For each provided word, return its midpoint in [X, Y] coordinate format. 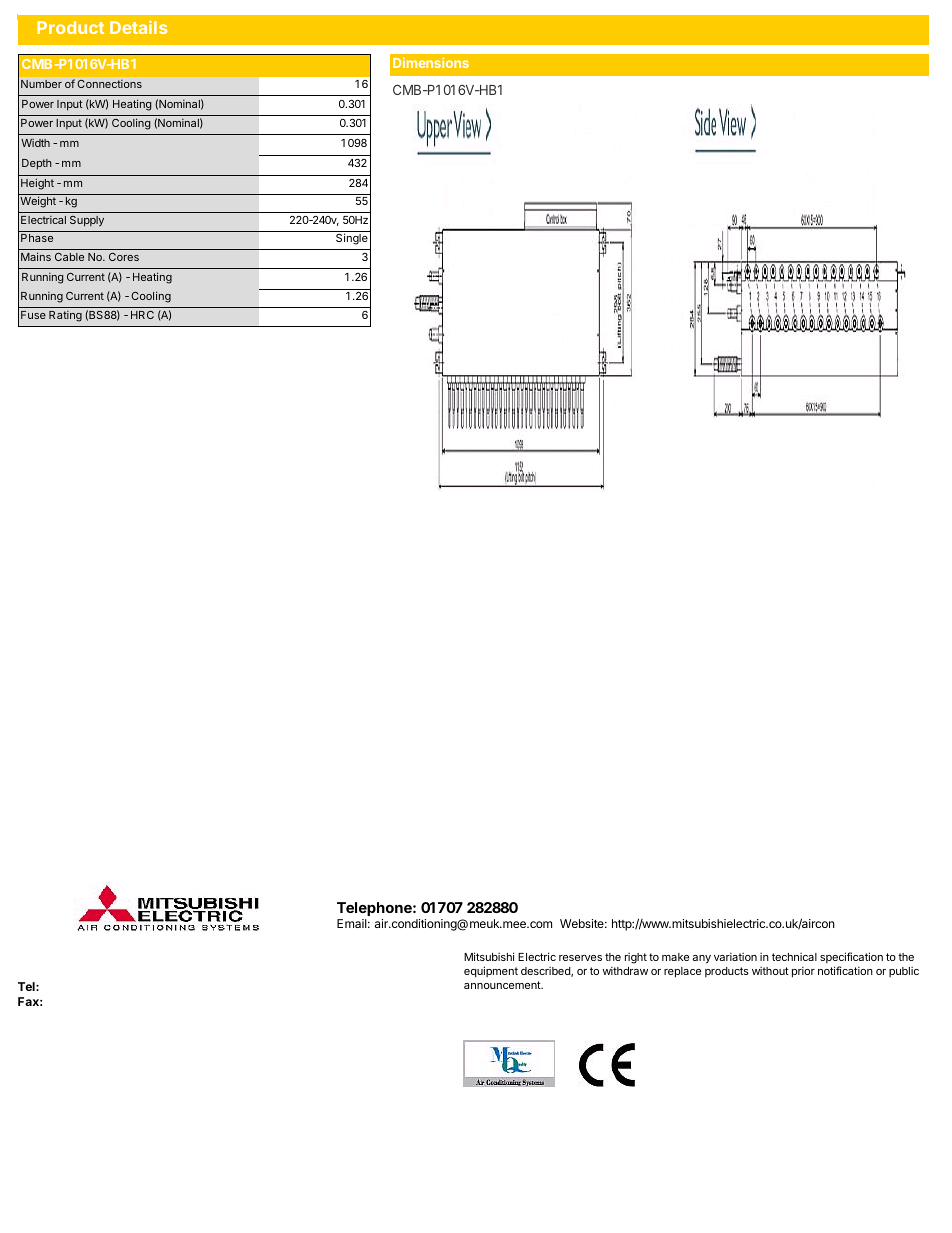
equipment [491, 972]
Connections [109, 84]
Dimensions [431, 62]
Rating [65, 316]
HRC [142, 315]
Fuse [33, 315]
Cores [124, 257]
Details [138, 27]
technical [794, 956]
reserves [580, 958]
